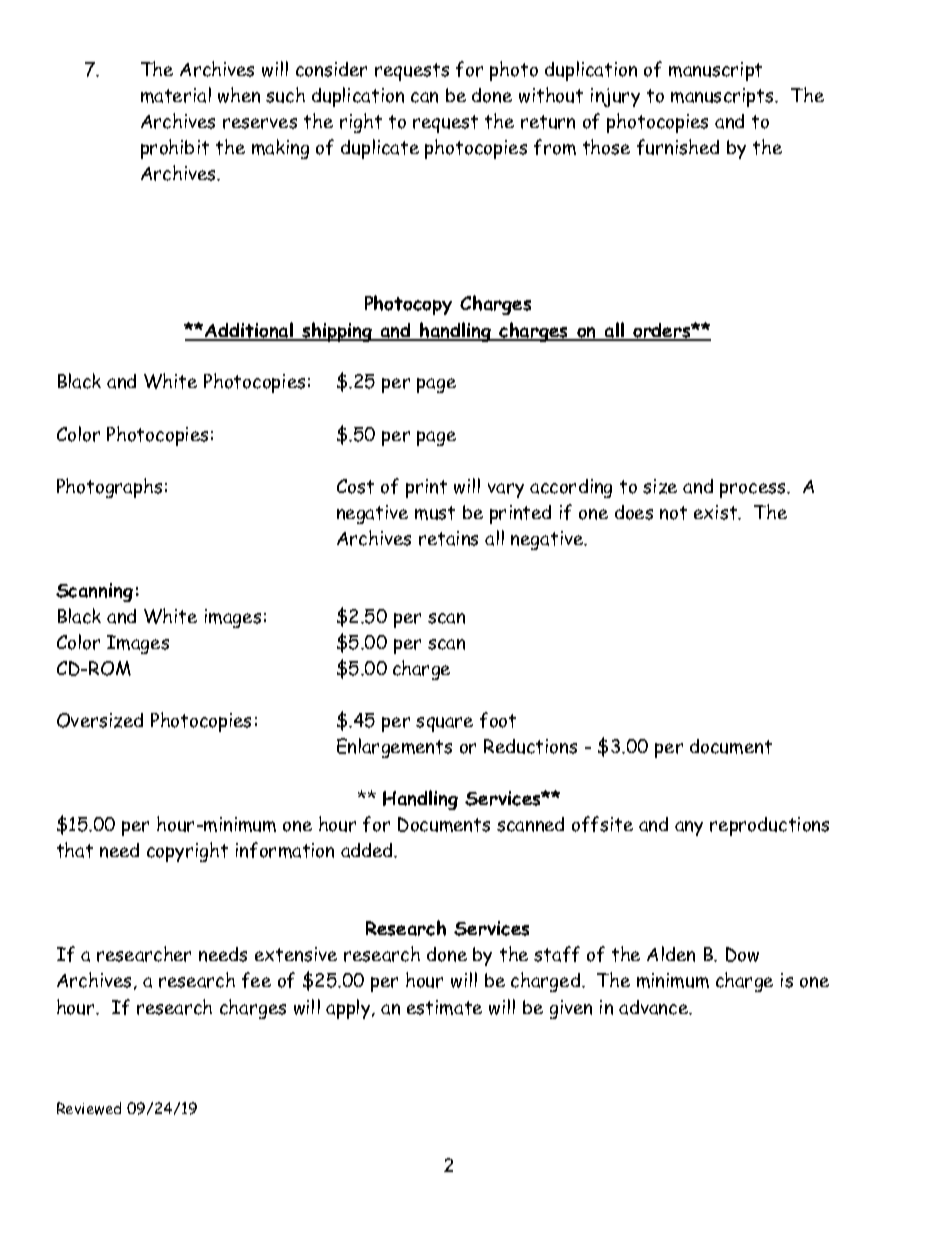  Describe the element at coordinates (380, 149) in the screenshot. I see `duplicate` at that location.
